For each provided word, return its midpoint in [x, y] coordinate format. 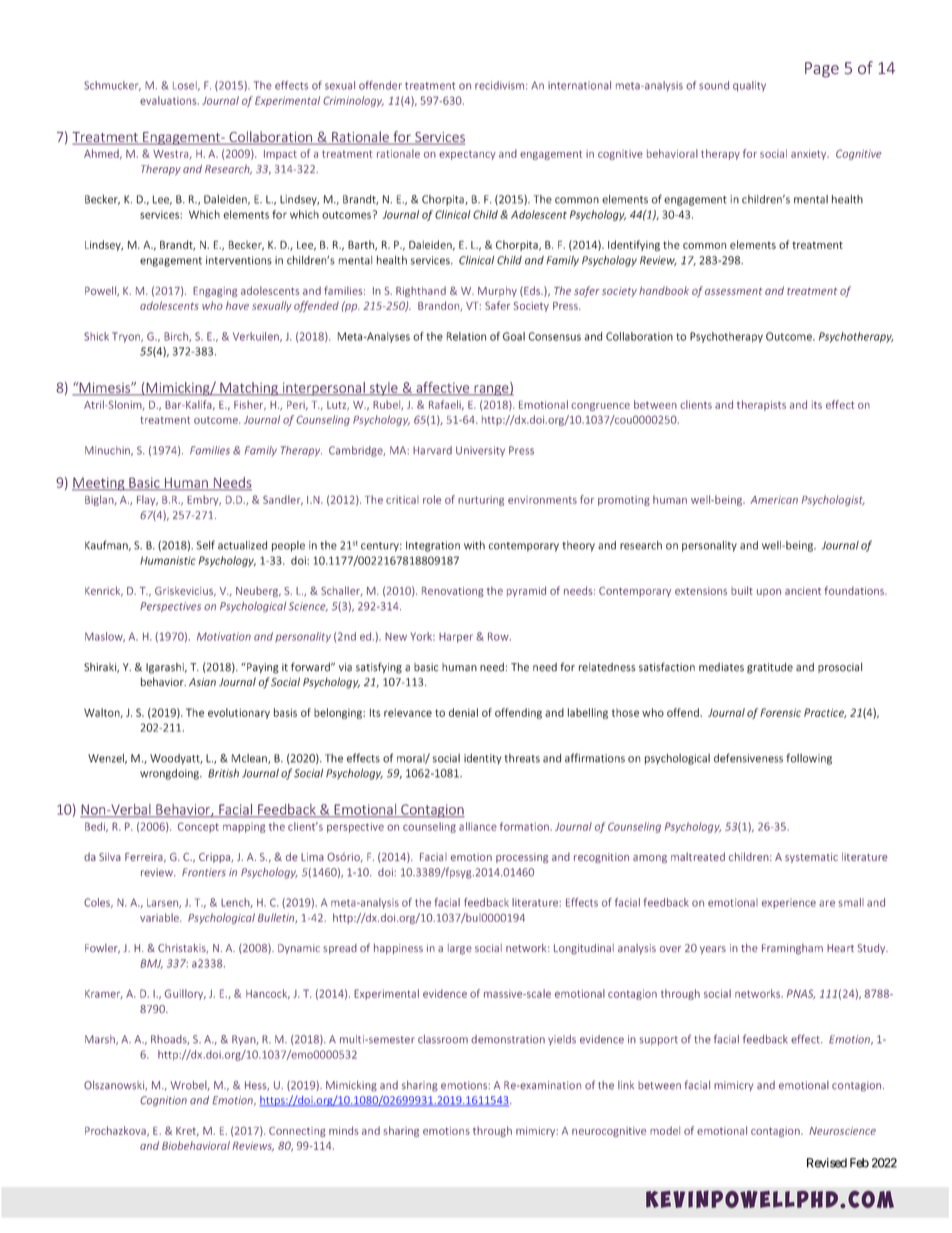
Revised [827, 1163]
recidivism [499, 85]
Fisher [250, 405]
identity [483, 759]
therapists [761, 405]
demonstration [508, 1039]
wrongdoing [170, 774]
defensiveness [748, 758]
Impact [280, 155]
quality [749, 86]
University [480, 451]
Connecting [297, 1132]
